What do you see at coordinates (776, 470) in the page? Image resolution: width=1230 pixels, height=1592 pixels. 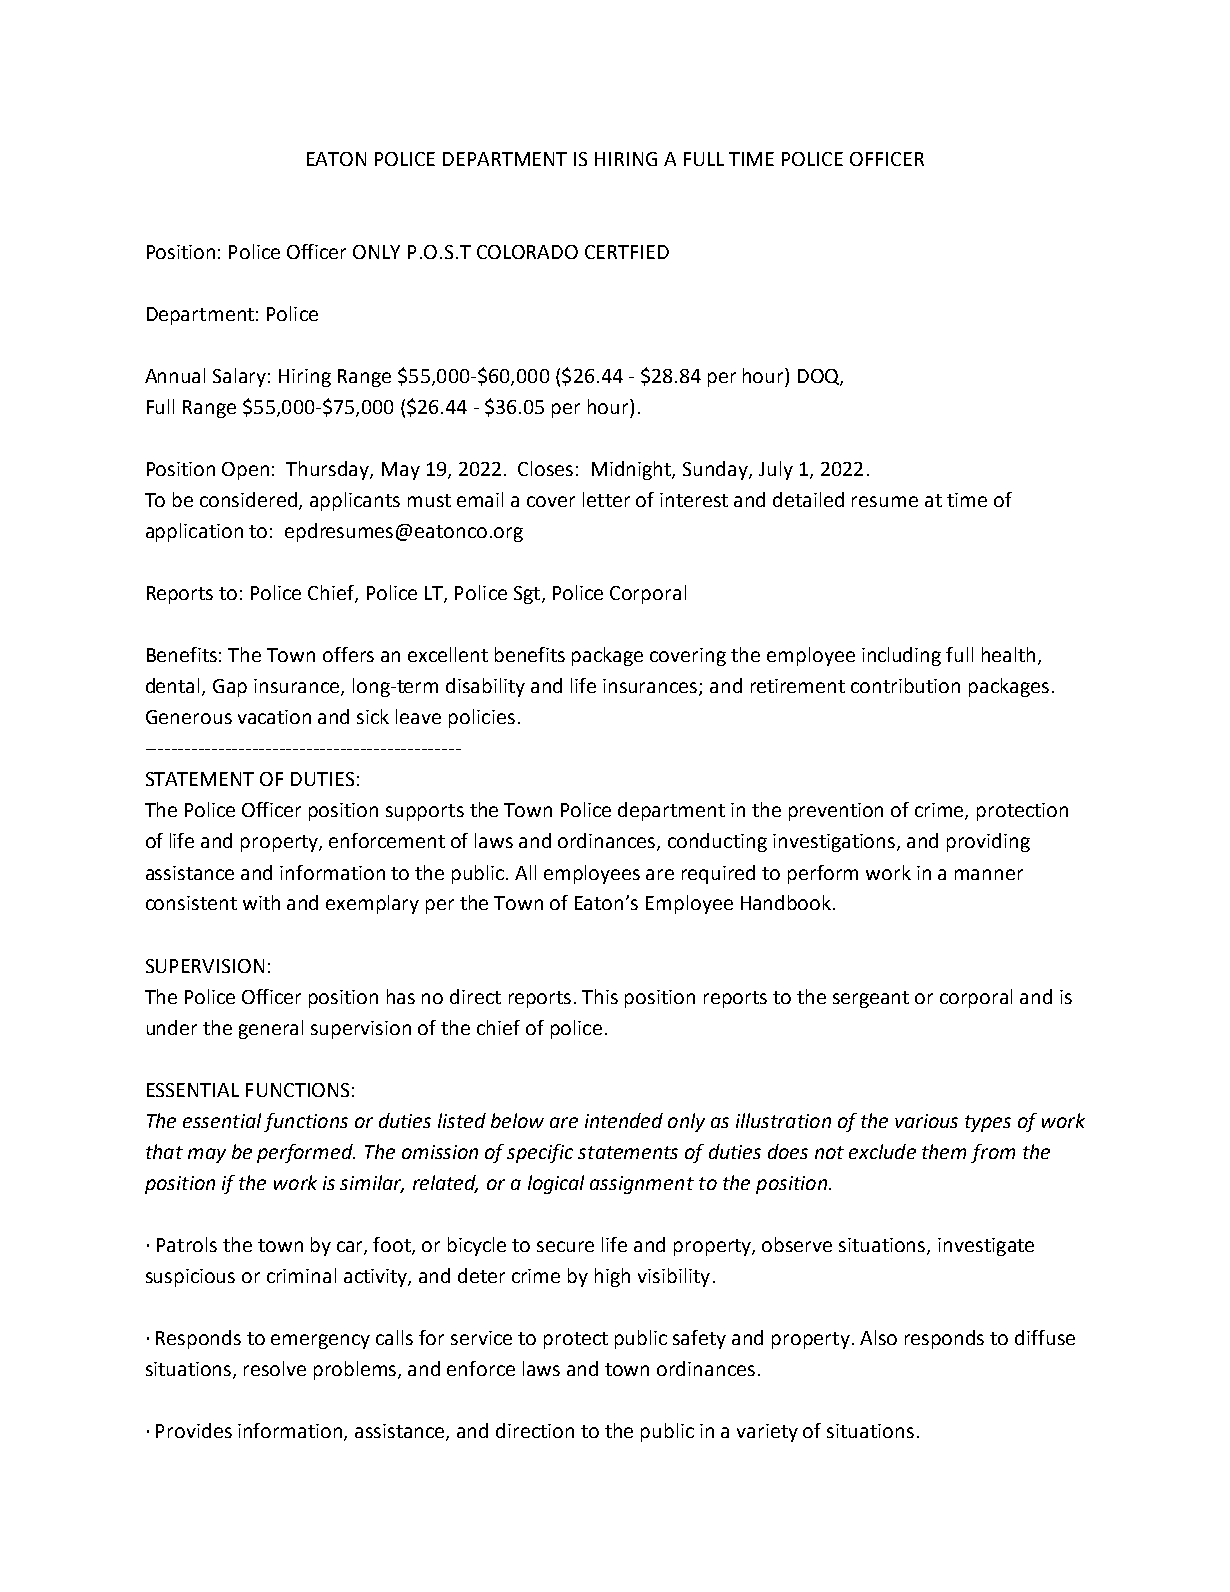 I see `July` at bounding box center [776, 470].
